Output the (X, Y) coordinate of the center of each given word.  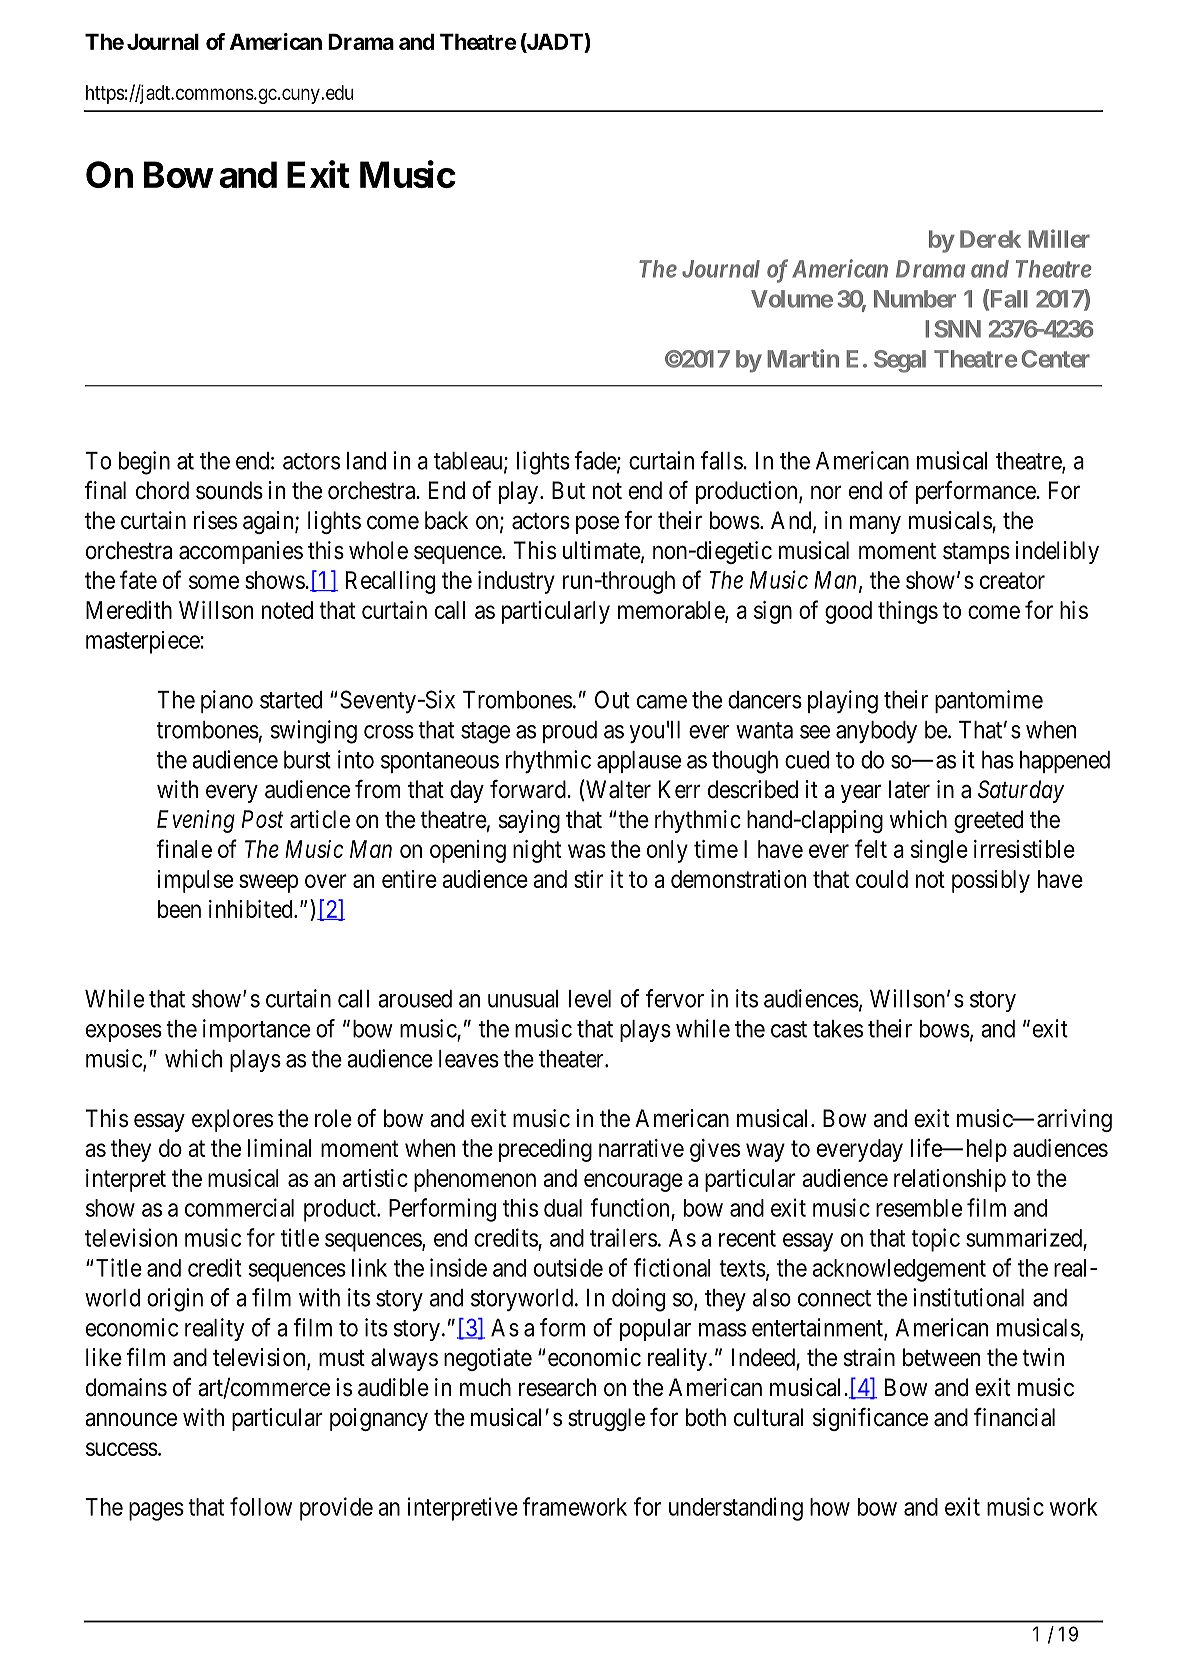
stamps (976, 553)
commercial (239, 1207)
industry (516, 582)
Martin (803, 358)
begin (144, 463)
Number (915, 299)
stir (589, 879)
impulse (195, 881)
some (214, 582)
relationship (950, 1180)
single (939, 851)
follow (261, 1506)
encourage (633, 1182)
